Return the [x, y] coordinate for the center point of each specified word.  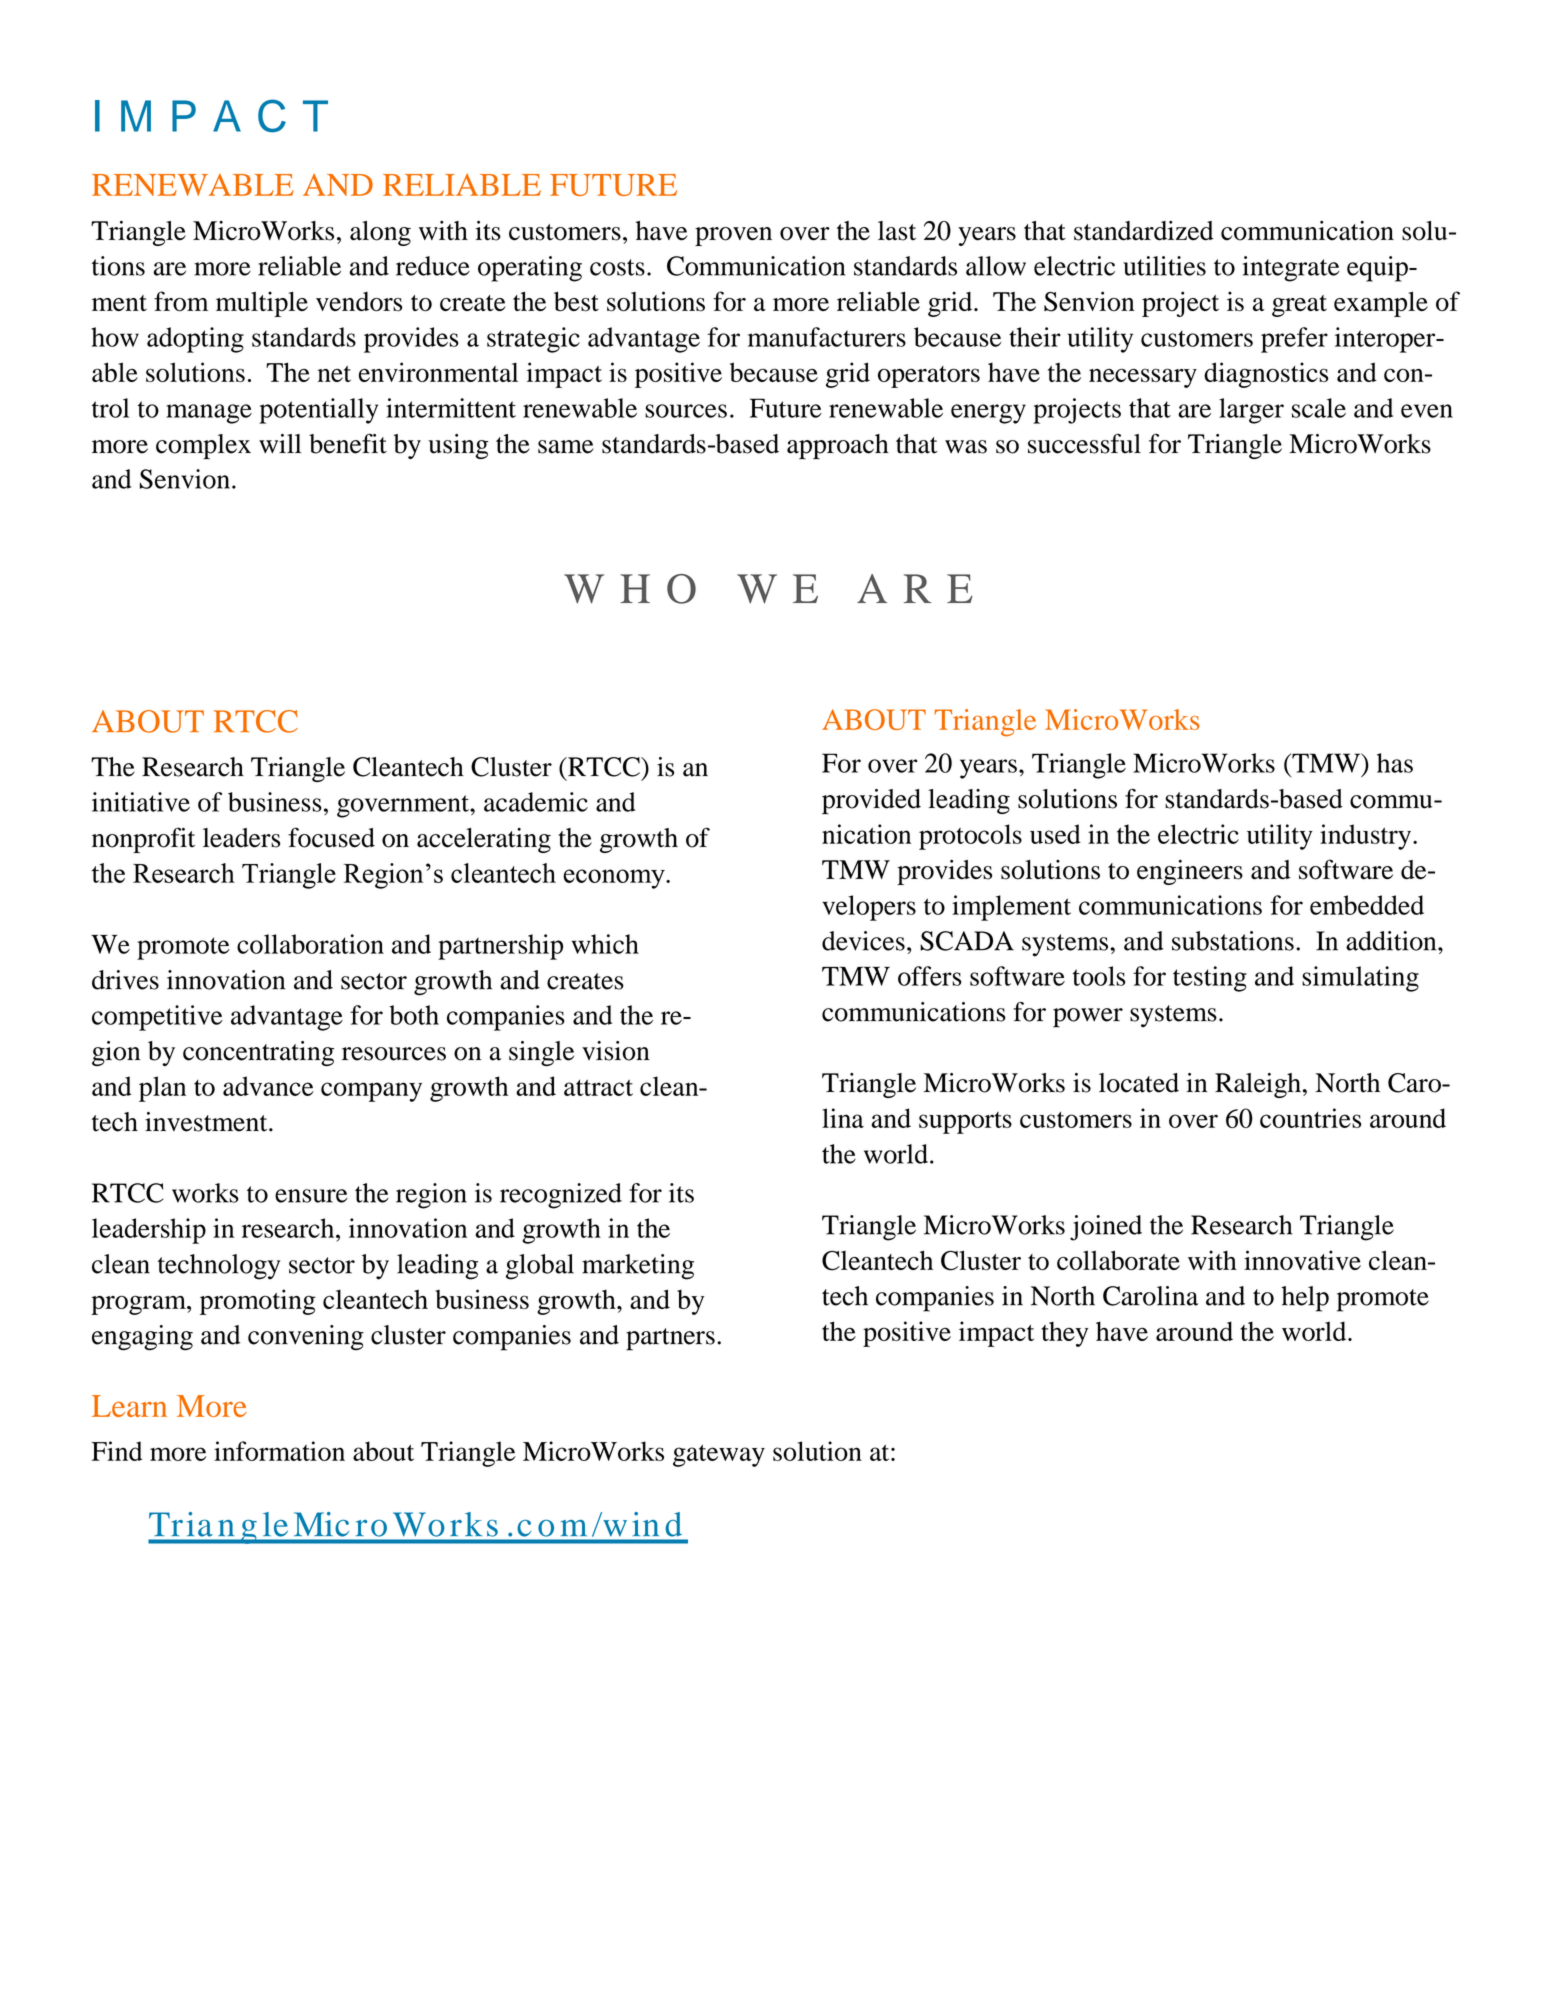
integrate [1291, 269]
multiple [262, 304]
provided [871, 801]
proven [733, 236]
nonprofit [143, 840]
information [279, 1451]
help [1305, 1299]
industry [1365, 837]
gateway [719, 1456]
